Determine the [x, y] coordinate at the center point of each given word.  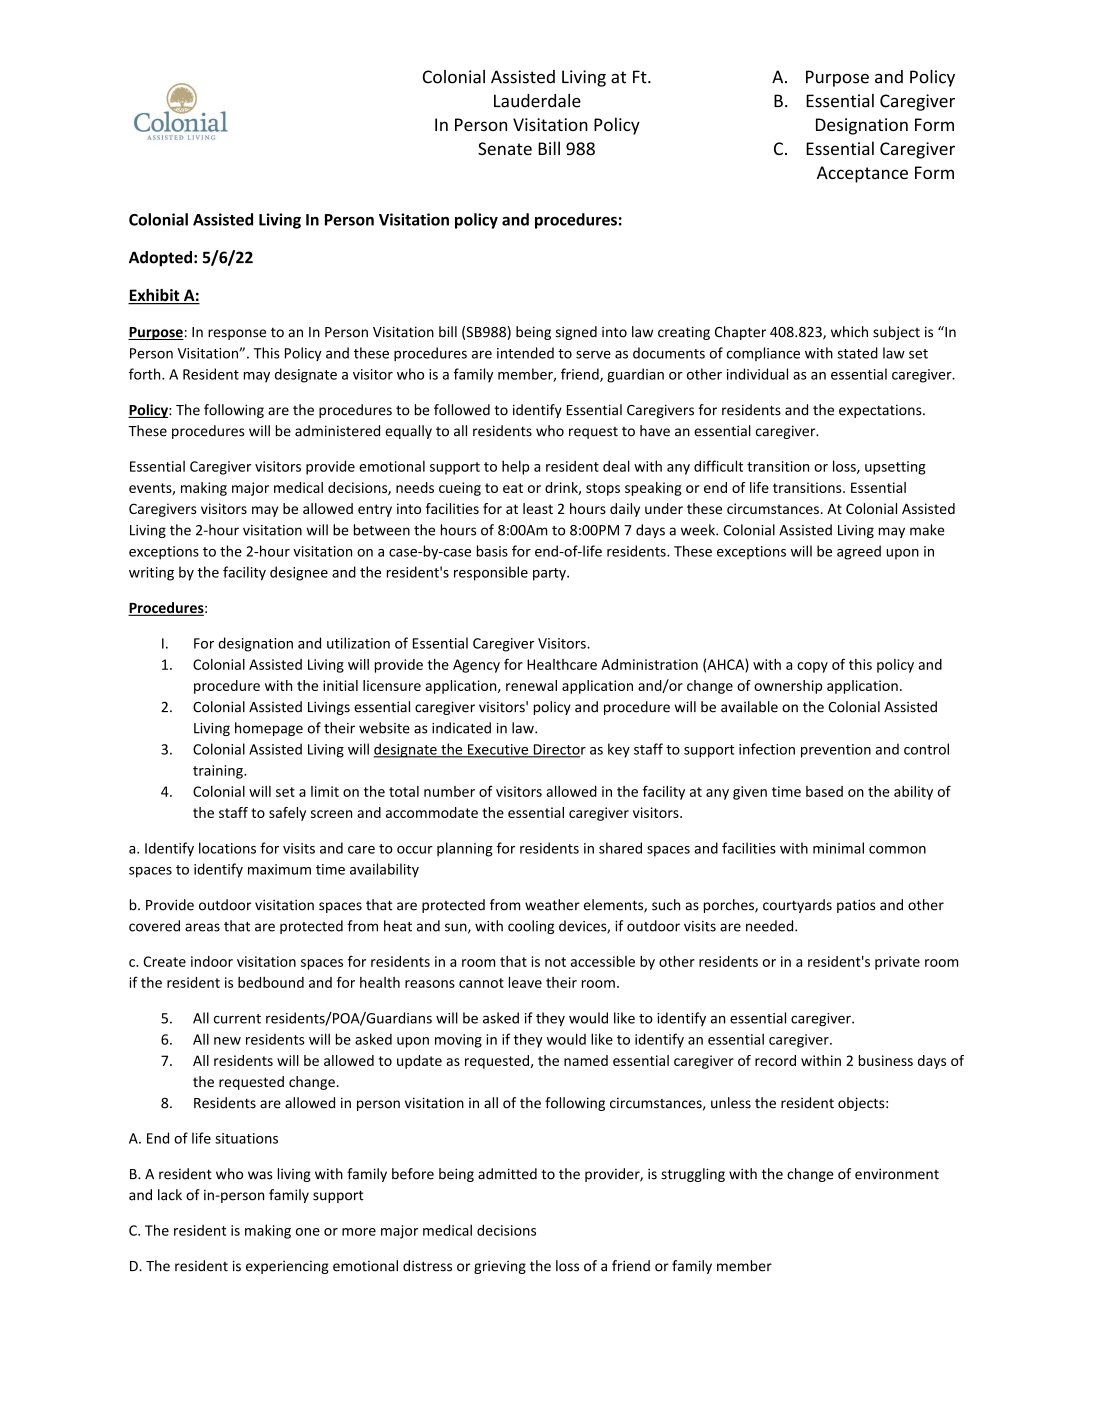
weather [552, 905]
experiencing [287, 1267]
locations [227, 848]
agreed [859, 552]
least [538, 508]
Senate [505, 148]
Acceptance [862, 174]
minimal [838, 848]
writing [151, 574]
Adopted [160, 259]
